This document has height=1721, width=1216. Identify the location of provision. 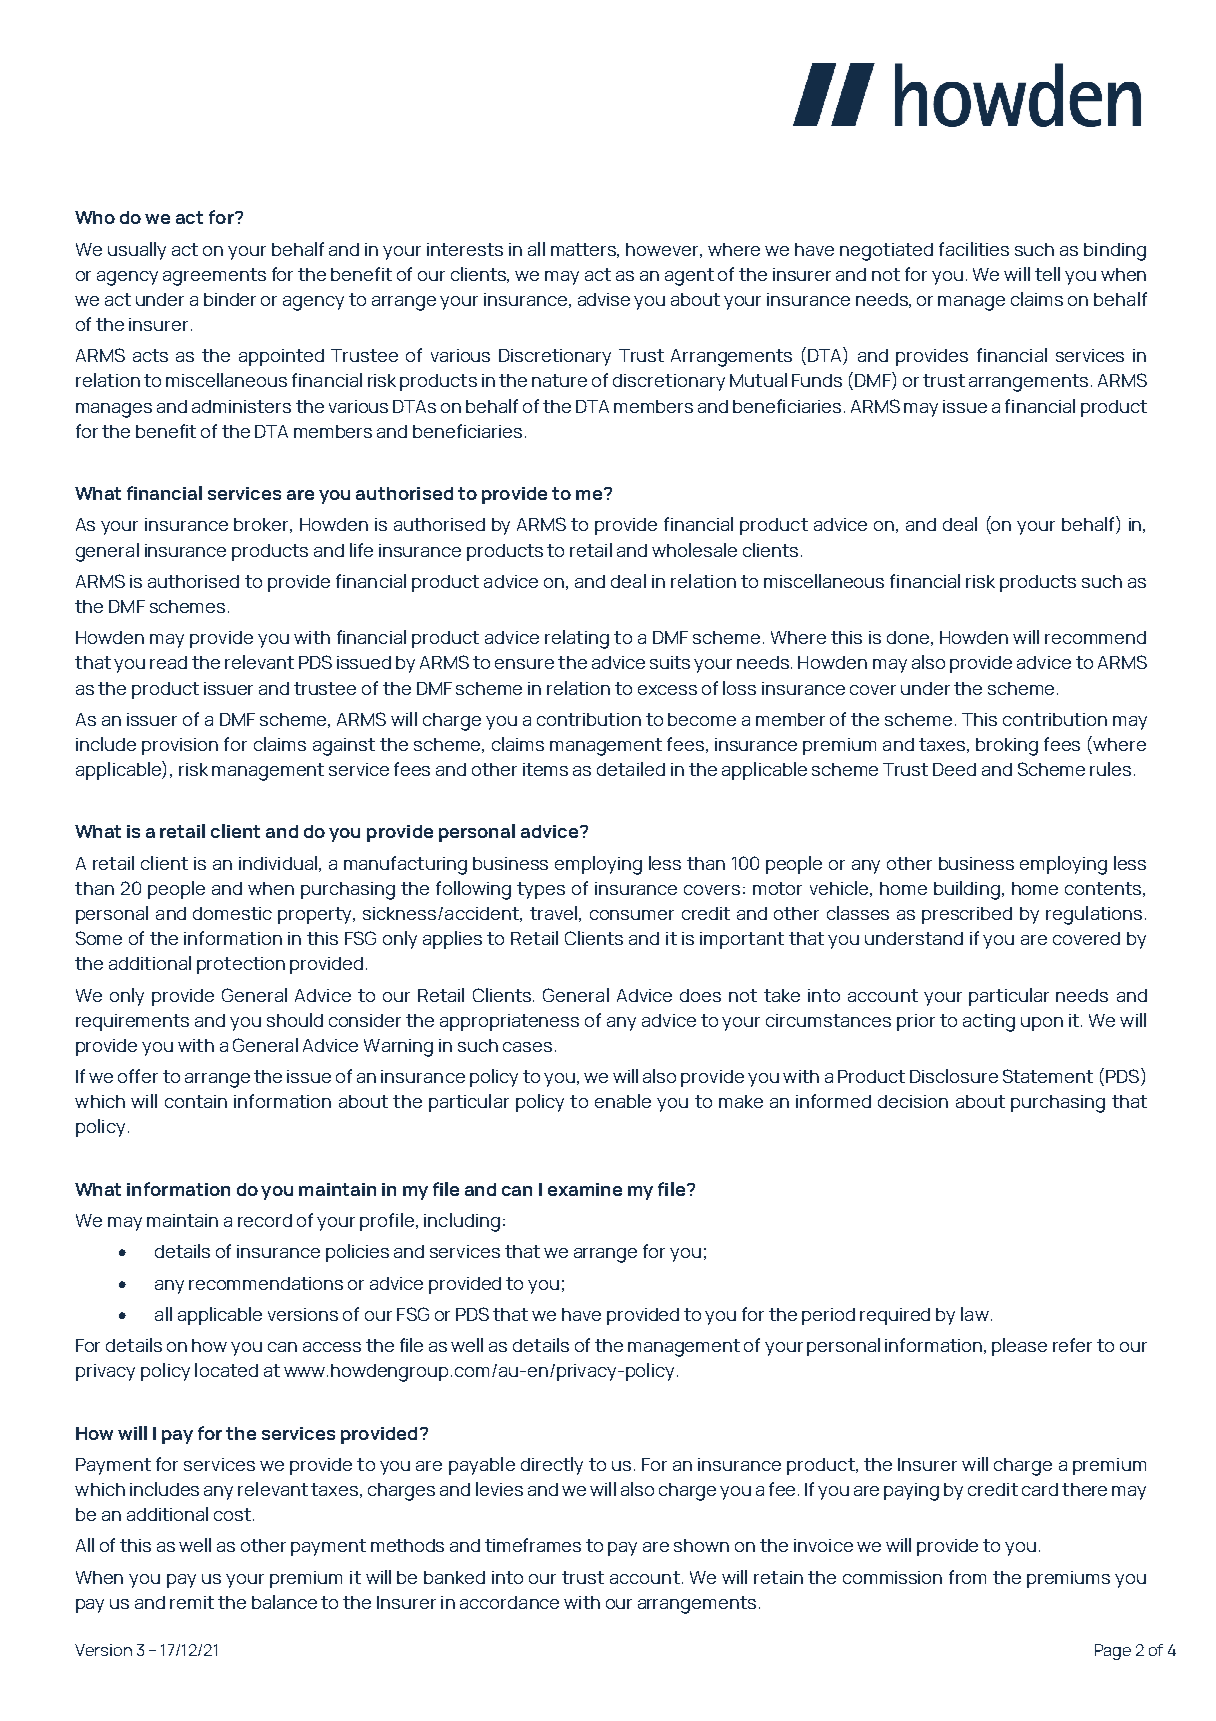
(180, 746).
